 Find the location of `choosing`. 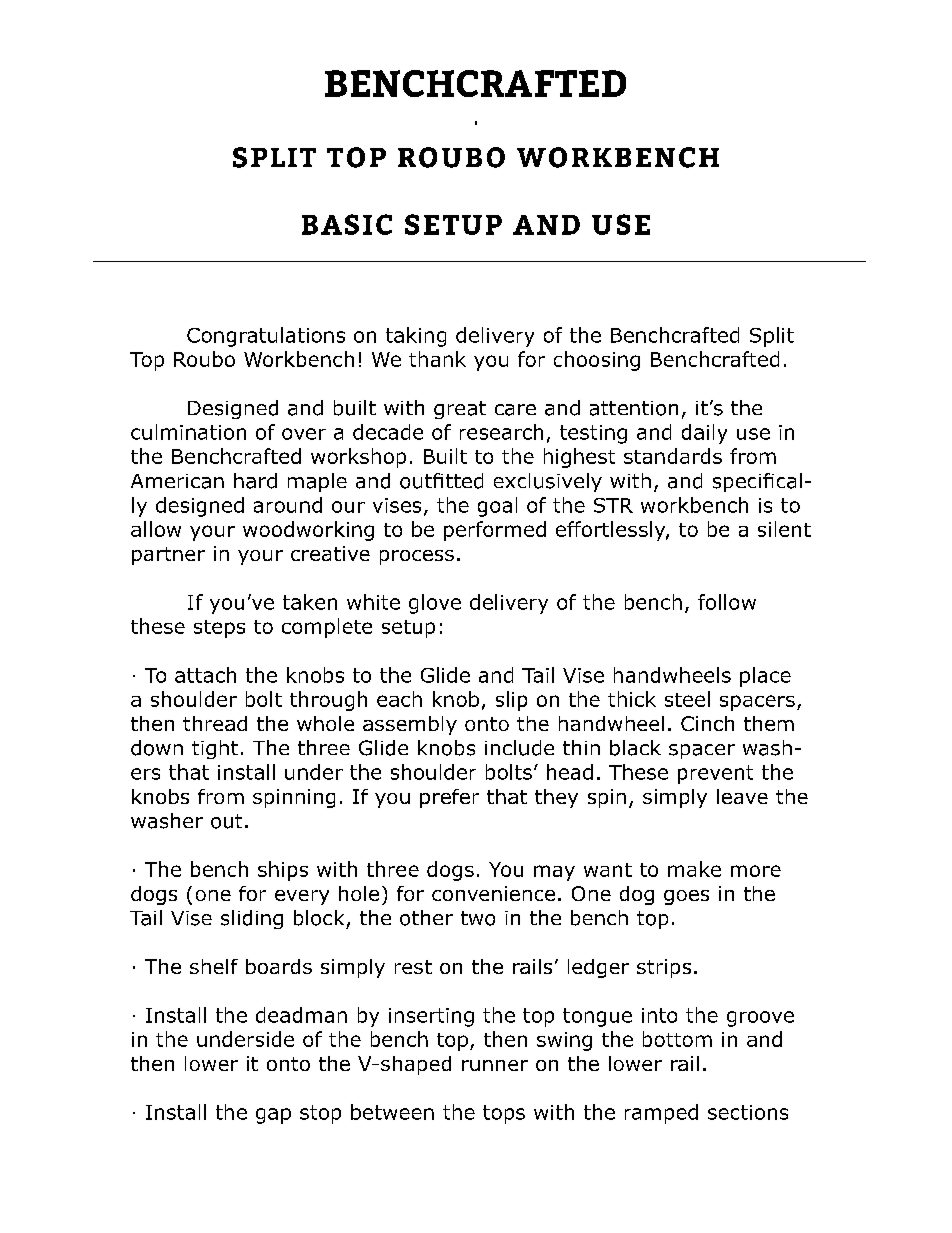

choosing is located at coordinates (597, 361).
